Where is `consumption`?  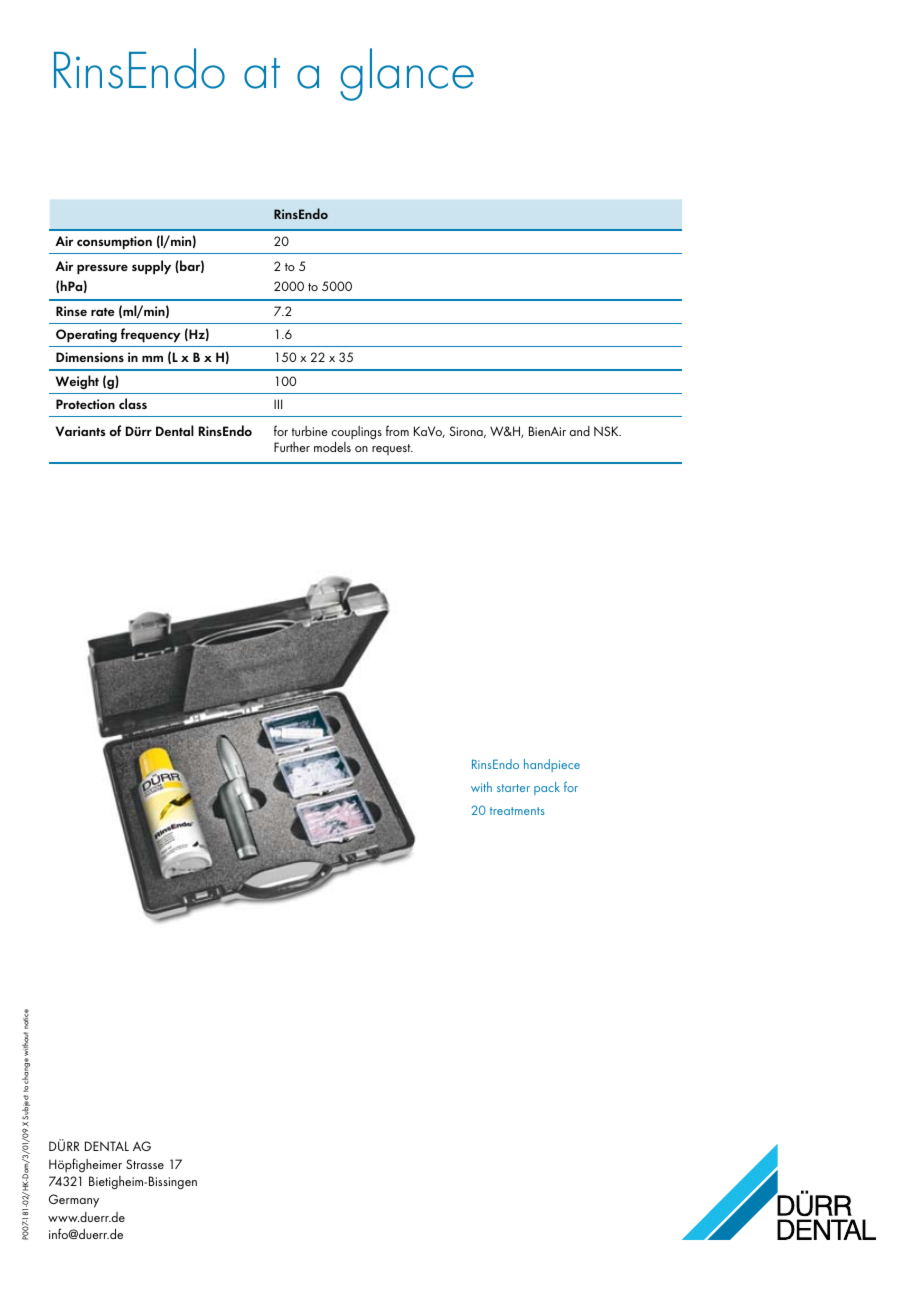
consumption is located at coordinates (114, 243).
